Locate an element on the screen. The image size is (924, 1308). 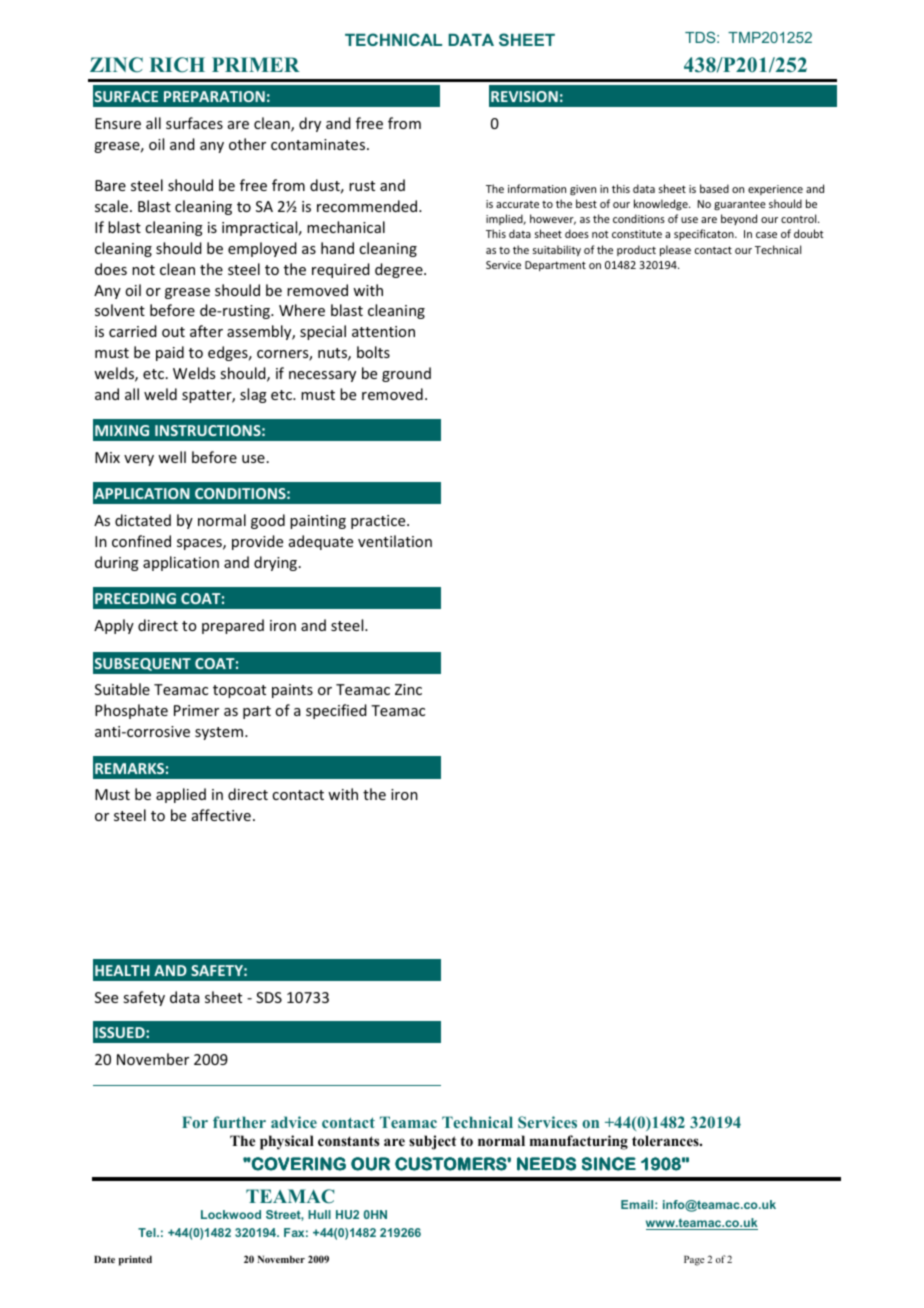
REVISION is located at coordinates (524, 96).
